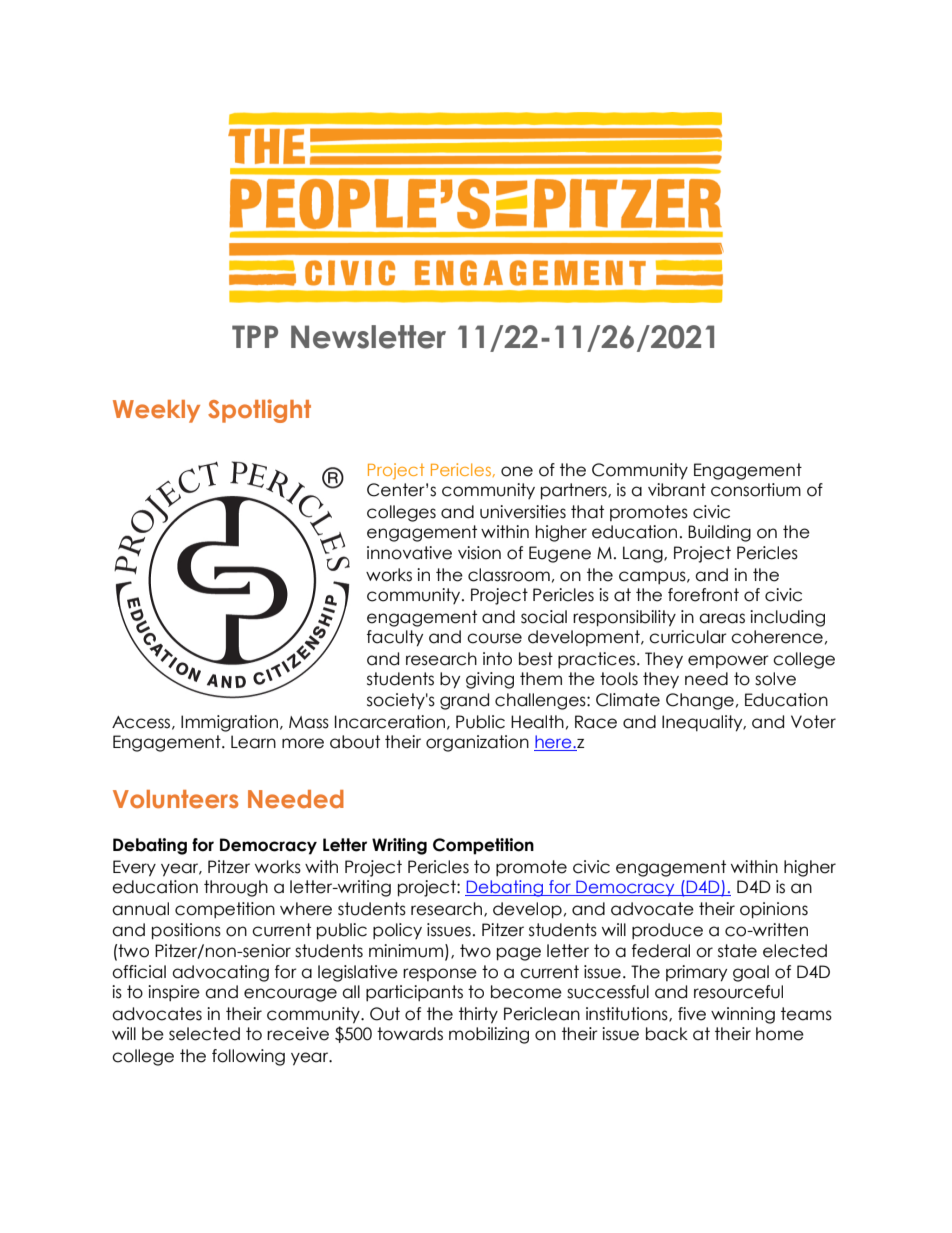 Image resolution: width=952 pixels, height=1233 pixels. What do you see at coordinates (236, 888) in the screenshot?
I see `through` at bounding box center [236, 888].
